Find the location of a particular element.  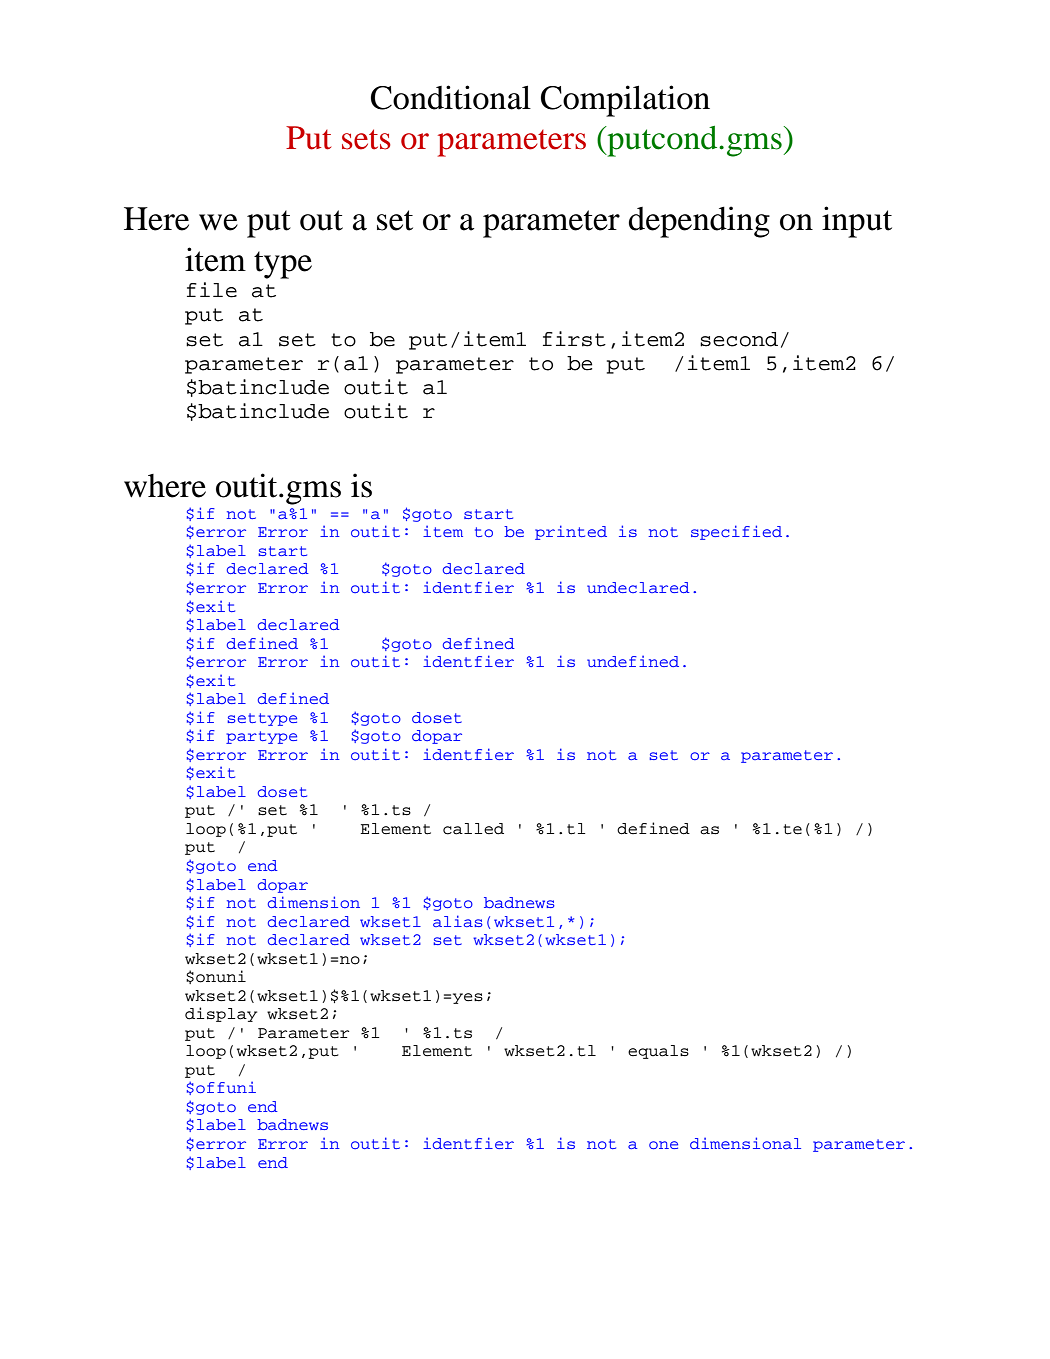

second is located at coordinates (739, 339).
